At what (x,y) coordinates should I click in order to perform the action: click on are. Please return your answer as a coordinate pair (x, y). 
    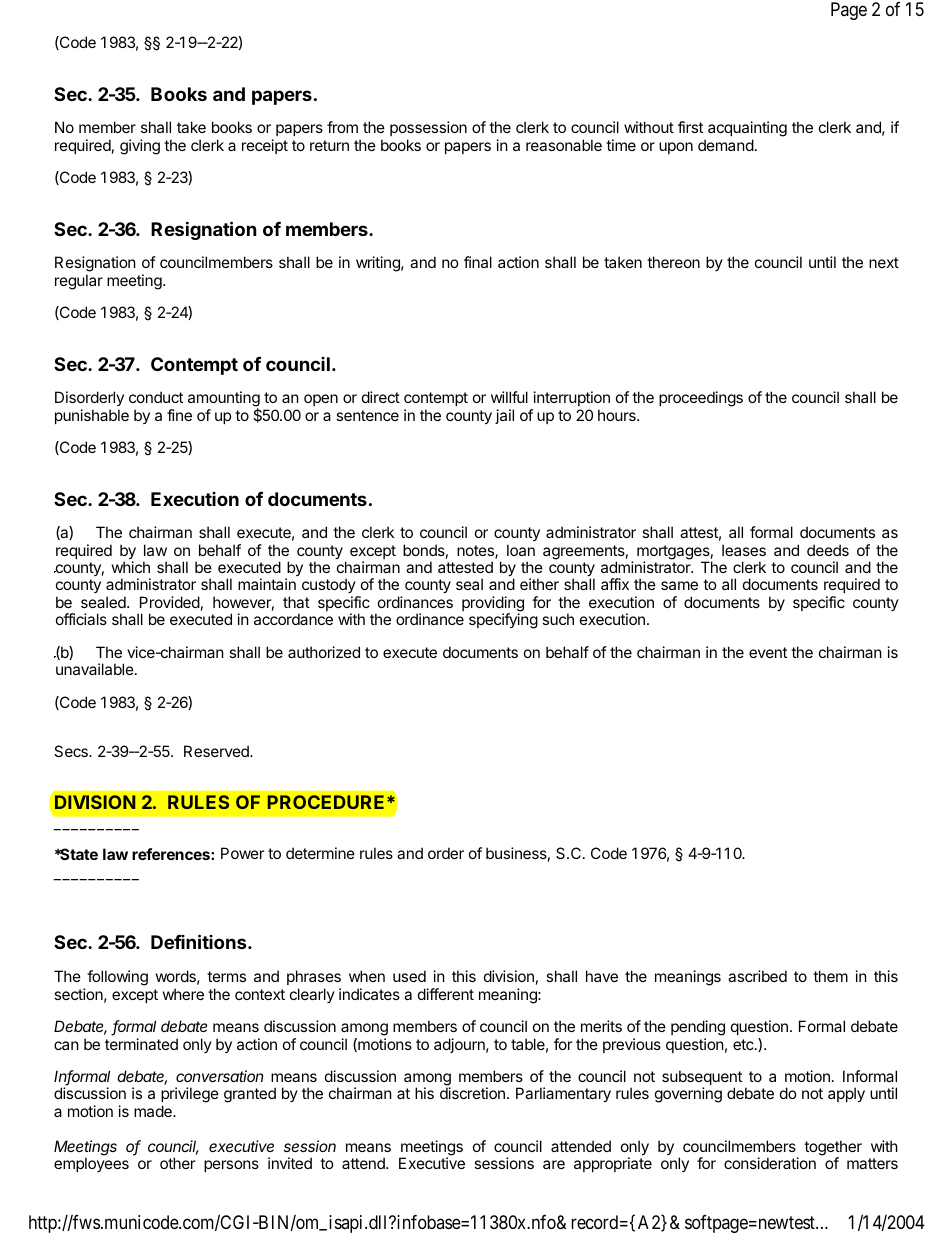
    Looking at the image, I should click on (554, 1164).
